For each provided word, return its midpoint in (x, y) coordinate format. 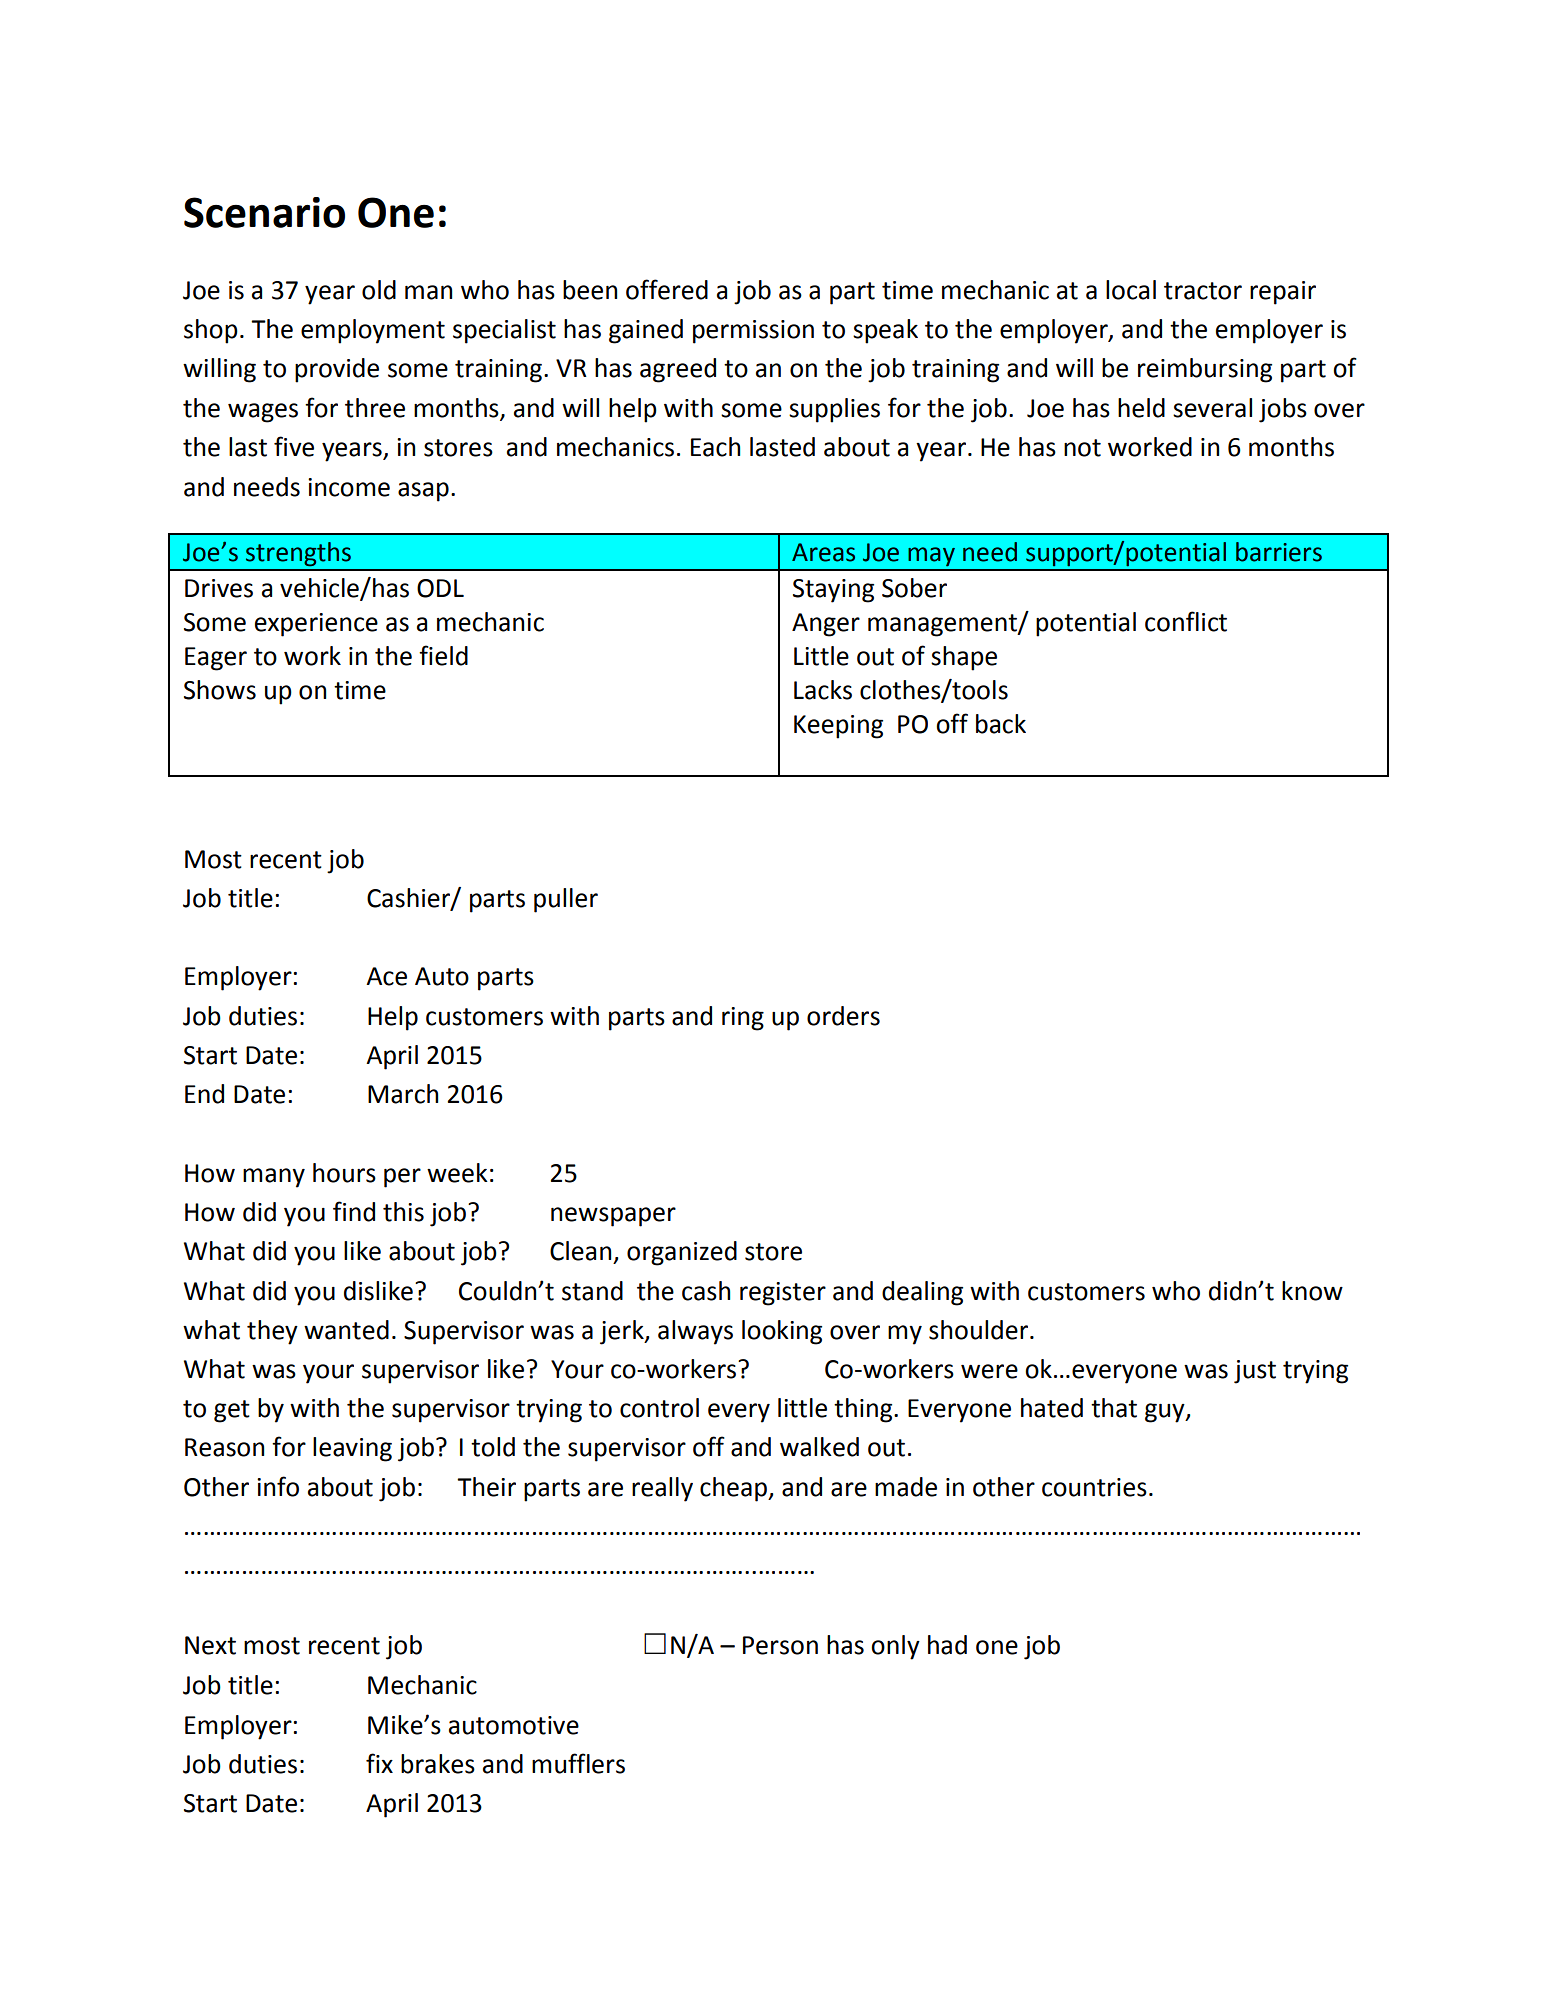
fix (379, 1763)
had (947, 1645)
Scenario (264, 212)
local (1131, 290)
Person (780, 1645)
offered (667, 289)
